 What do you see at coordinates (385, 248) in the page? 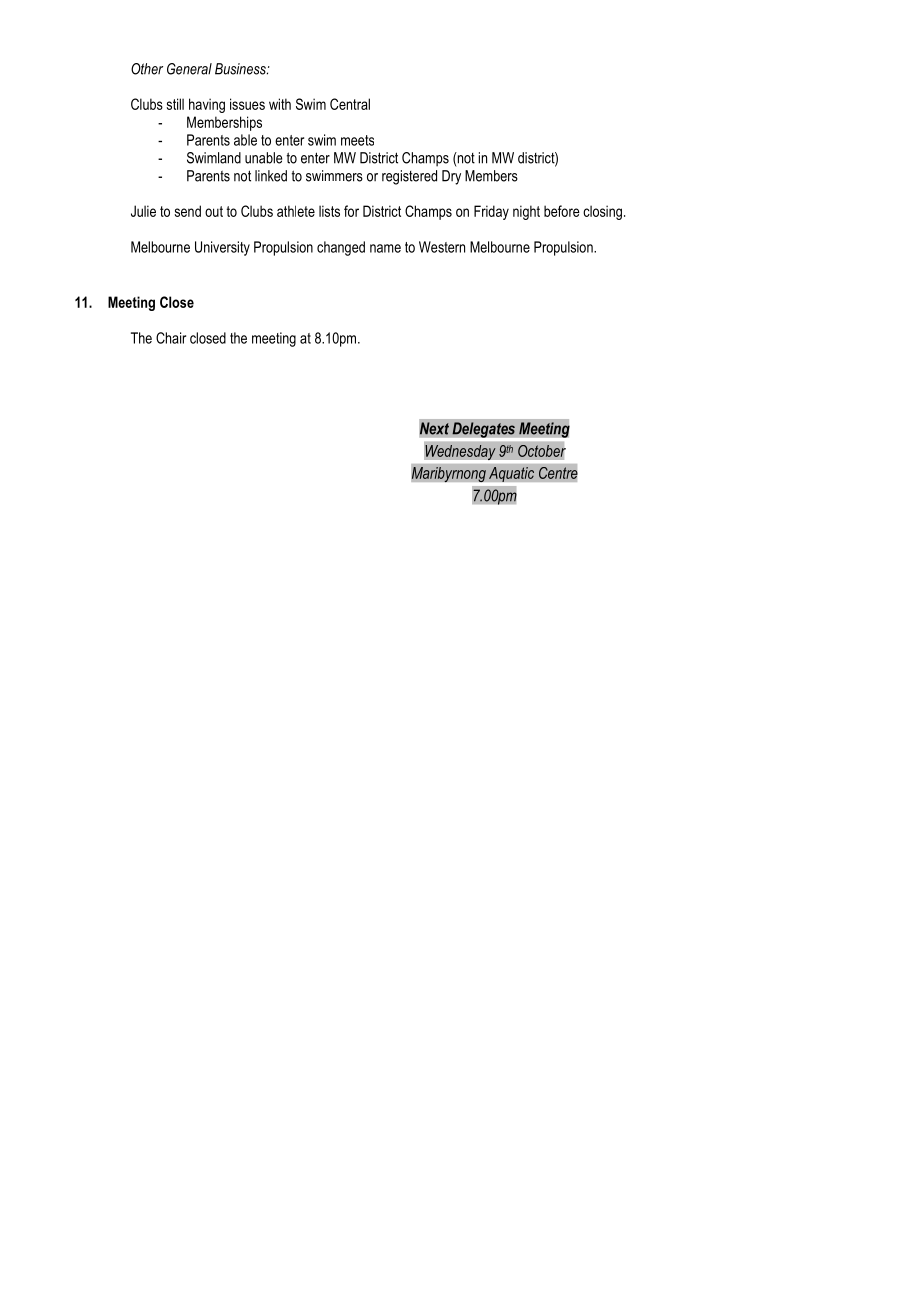
I see `name` at bounding box center [385, 248].
